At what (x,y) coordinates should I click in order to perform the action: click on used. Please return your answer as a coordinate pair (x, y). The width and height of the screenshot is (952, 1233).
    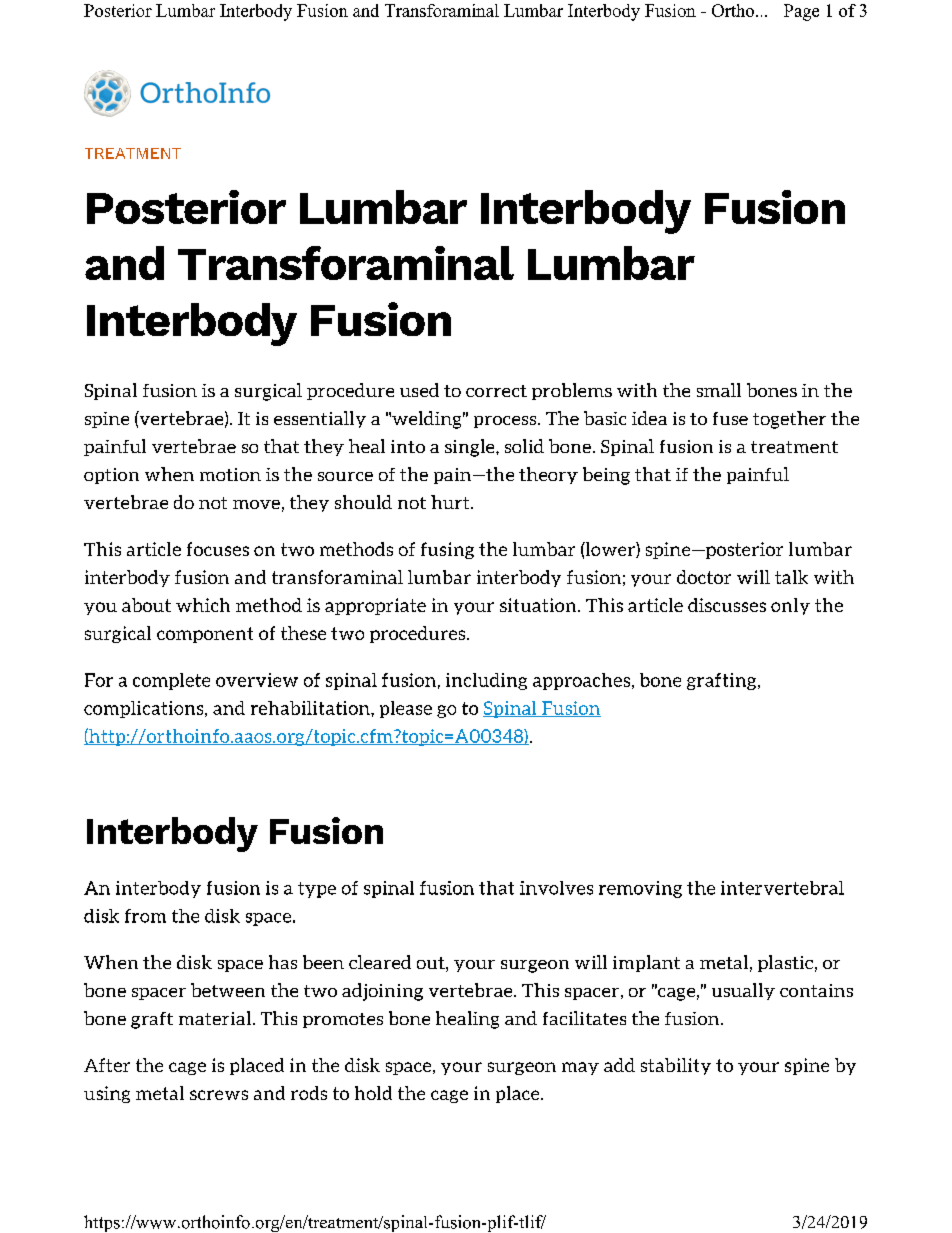
    Looking at the image, I should click on (419, 390).
